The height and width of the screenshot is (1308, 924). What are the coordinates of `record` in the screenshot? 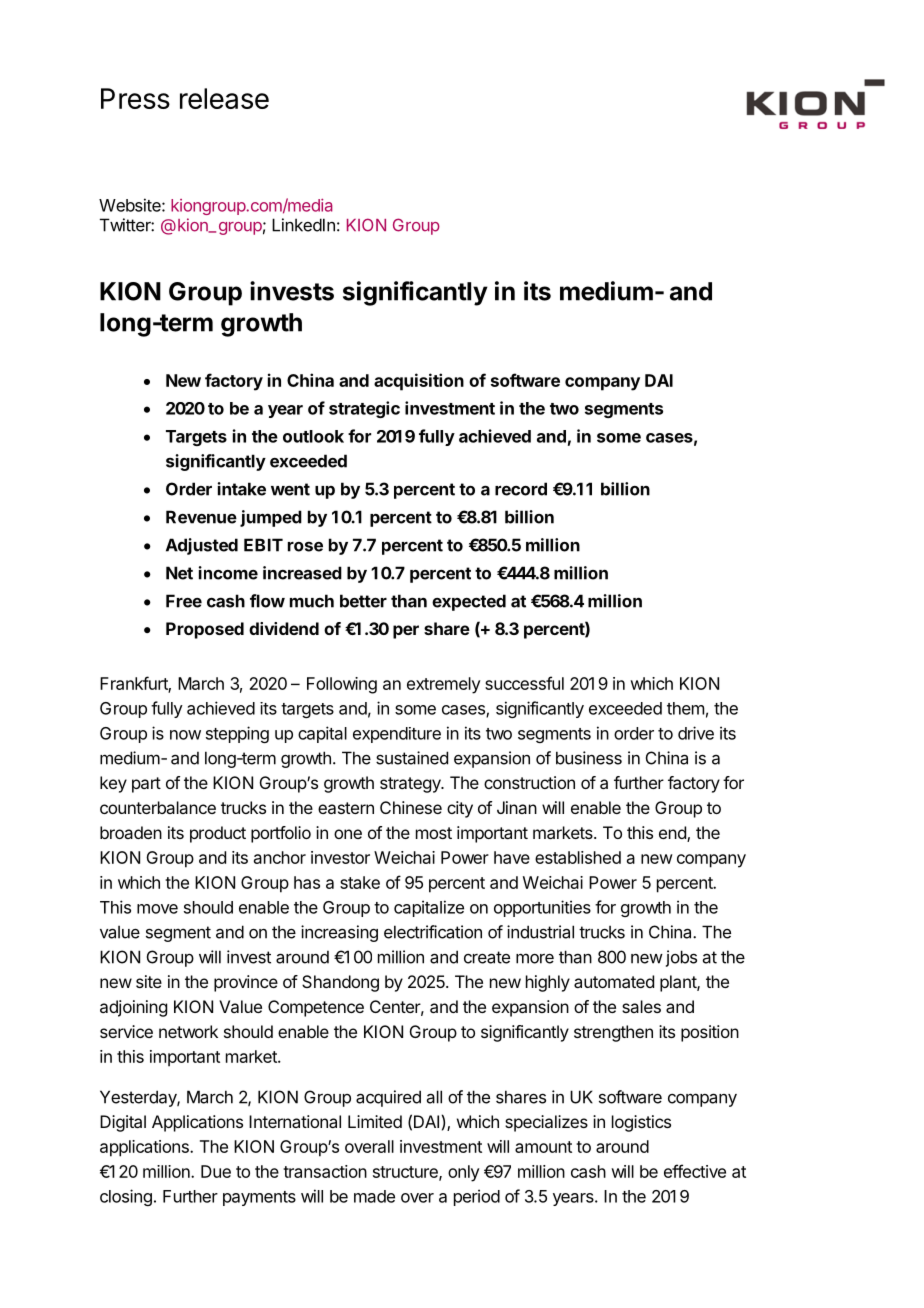 It's located at (521, 489).
